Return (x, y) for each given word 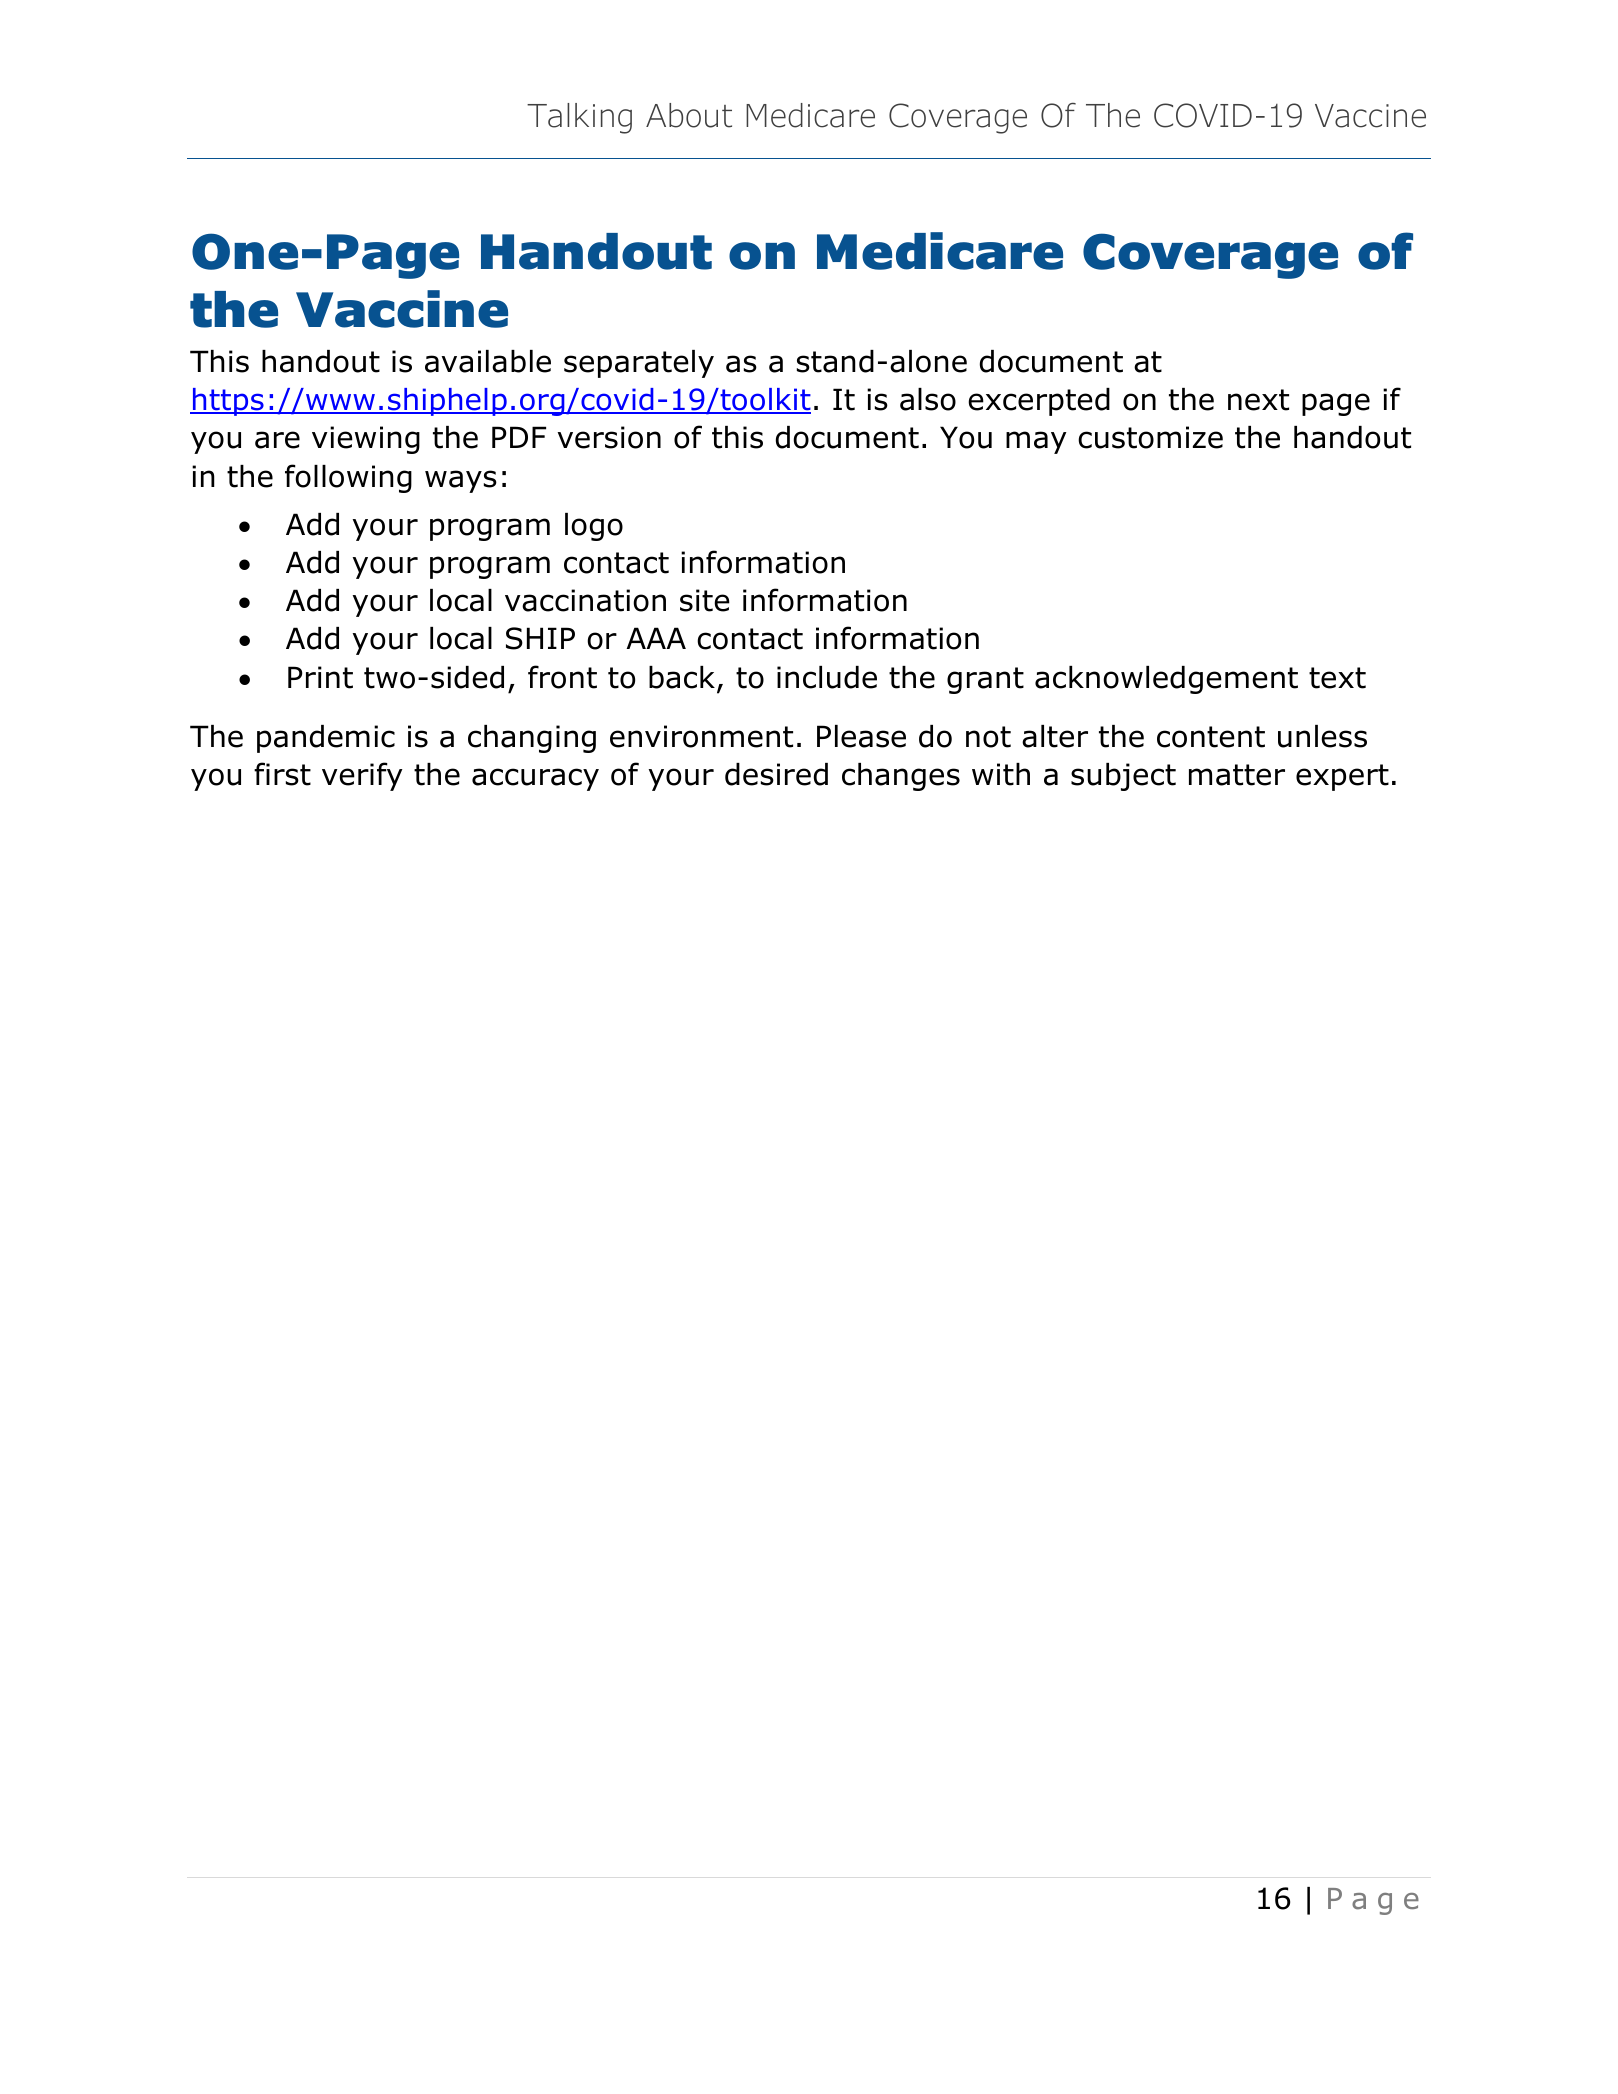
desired (776, 774)
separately (639, 364)
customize (1150, 437)
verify (362, 776)
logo (594, 527)
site (705, 600)
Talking (579, 118)
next (1258, 400)
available (488, 361)
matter (1237, 775)
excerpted (1039, 402)
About (689, 115)
